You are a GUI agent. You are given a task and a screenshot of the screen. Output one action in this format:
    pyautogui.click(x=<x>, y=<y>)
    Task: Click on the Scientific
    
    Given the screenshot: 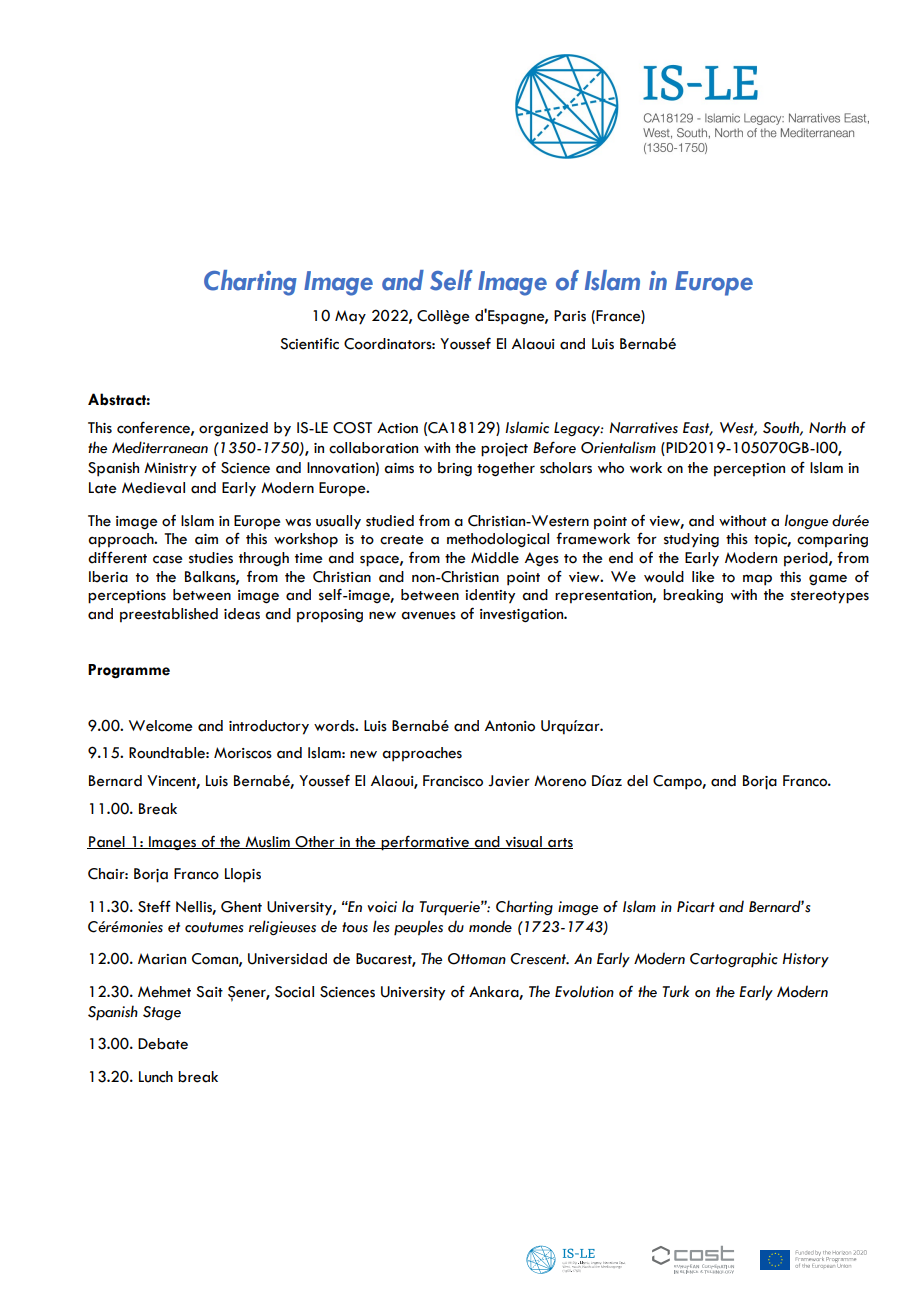 What is the action you would take?
    pyautogui.click(x=309, y=343)
